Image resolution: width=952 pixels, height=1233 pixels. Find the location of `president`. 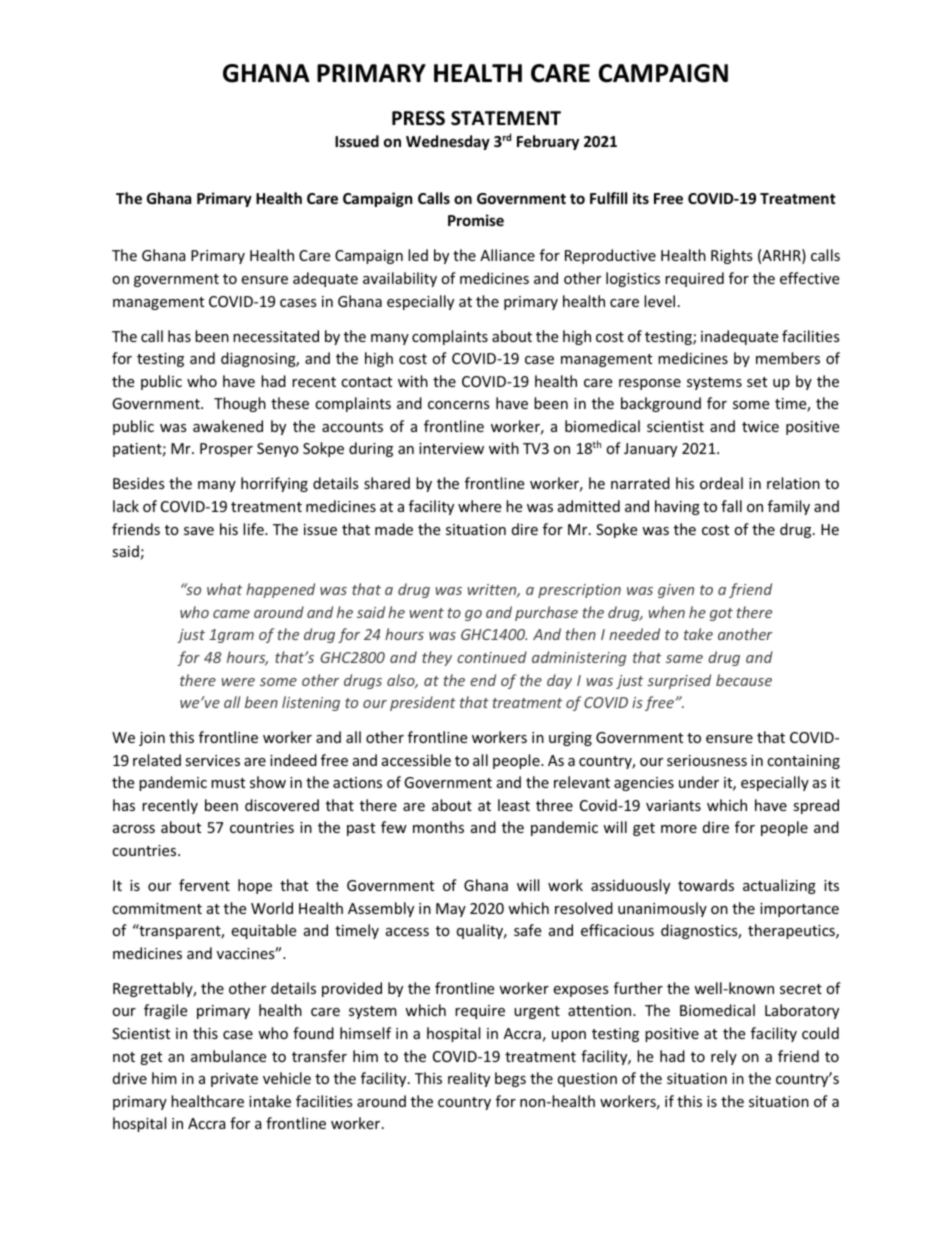

president is located at coordinates (423, 703).
